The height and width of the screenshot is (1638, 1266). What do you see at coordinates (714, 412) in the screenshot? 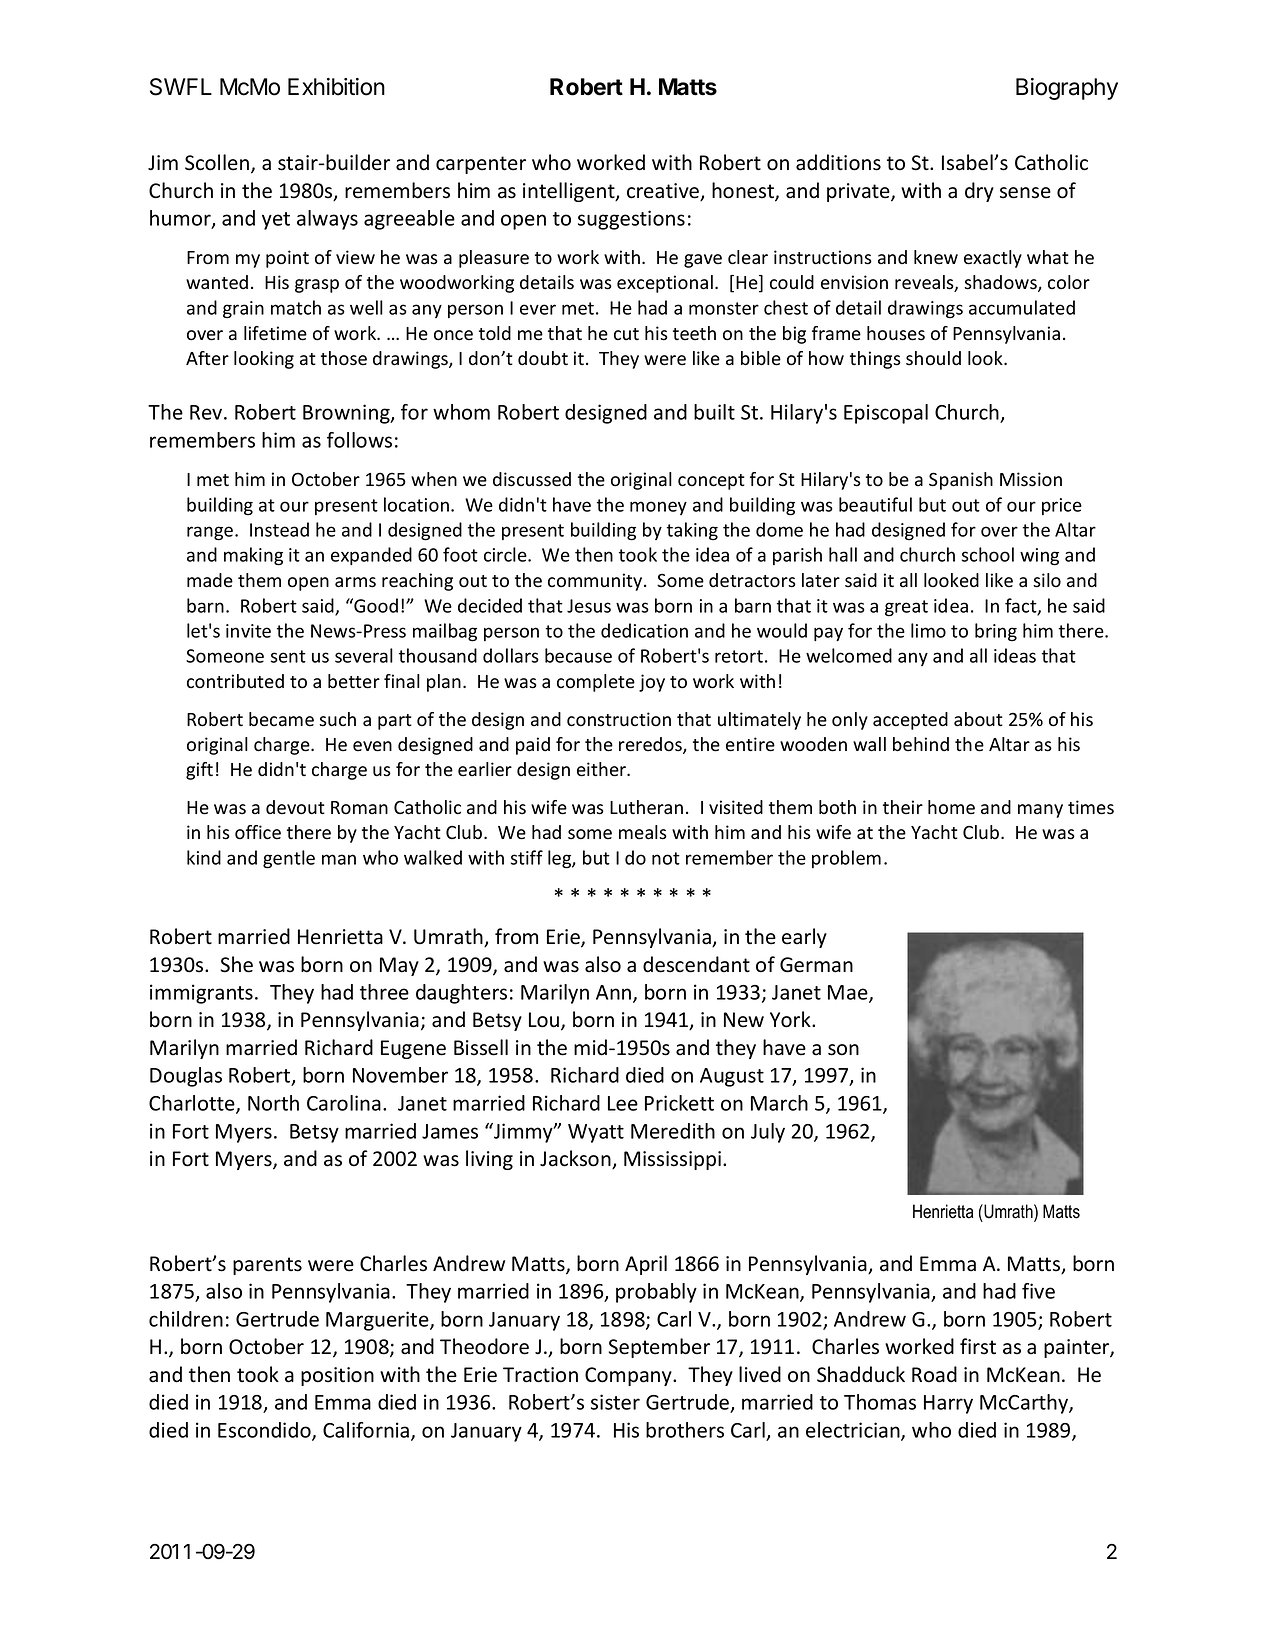
I see `built` at bounding box center [714, 412].
